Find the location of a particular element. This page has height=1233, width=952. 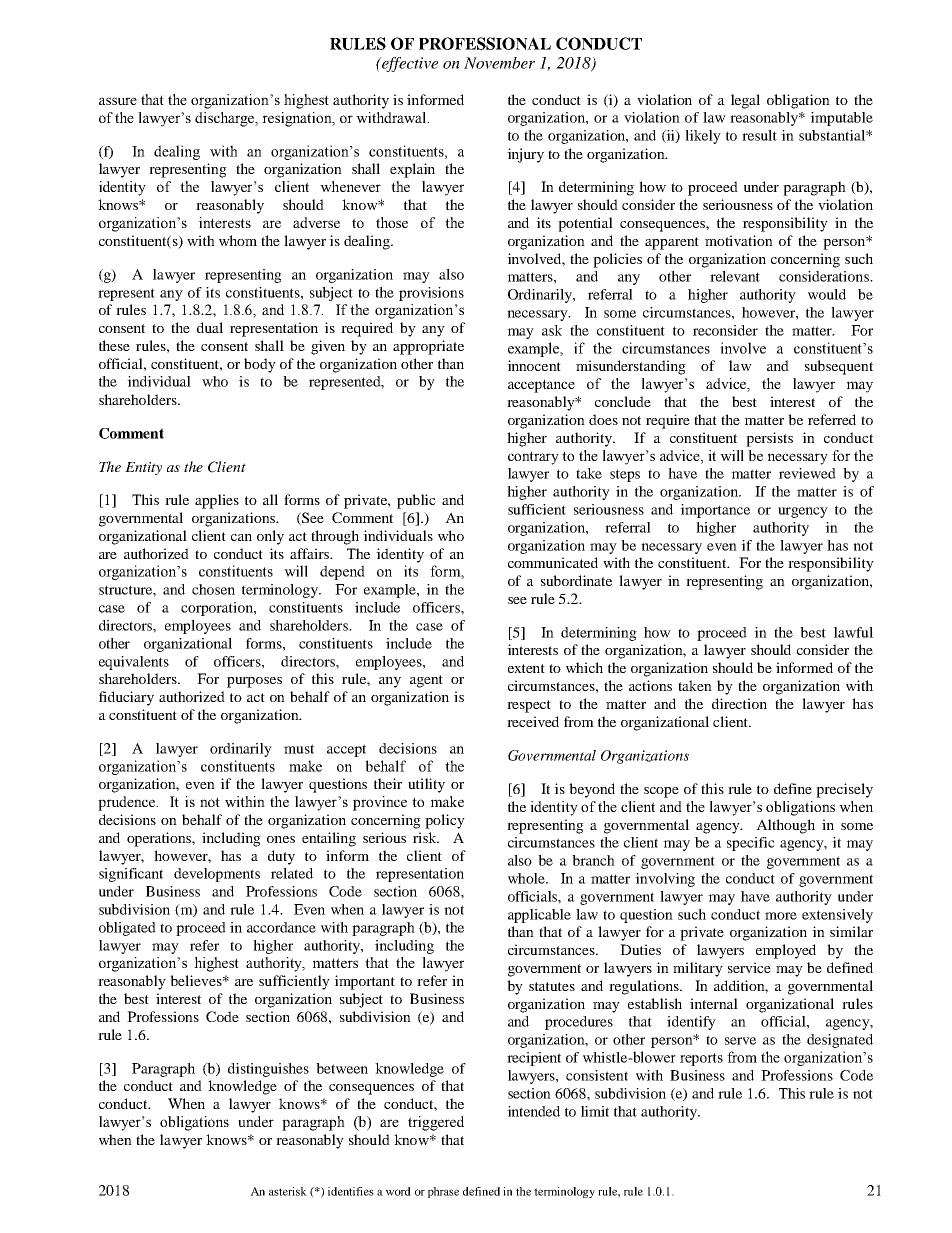

prudence is located at coordinates (127, 803).
